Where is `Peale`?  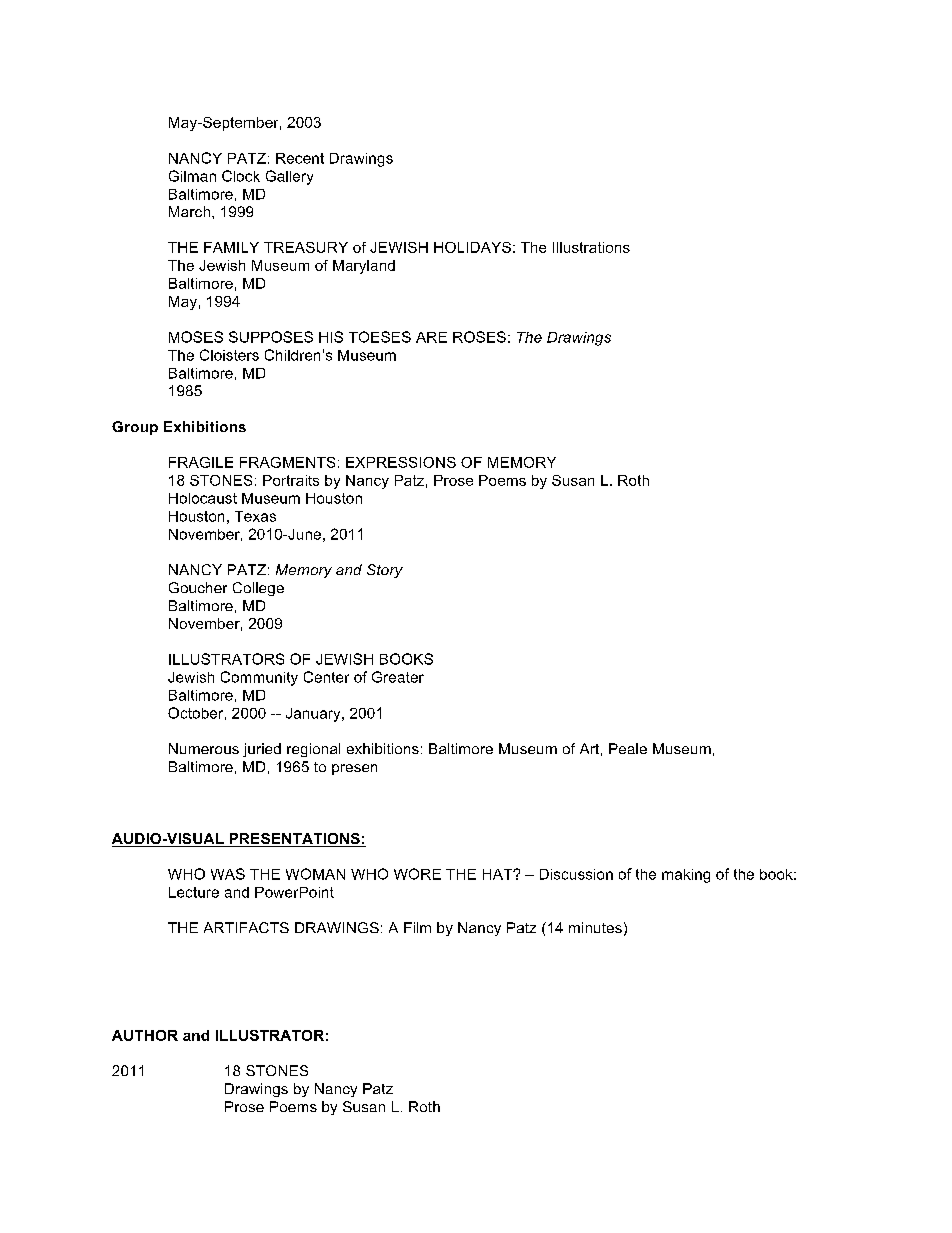 Peale is located at coordinates (628, 748).
